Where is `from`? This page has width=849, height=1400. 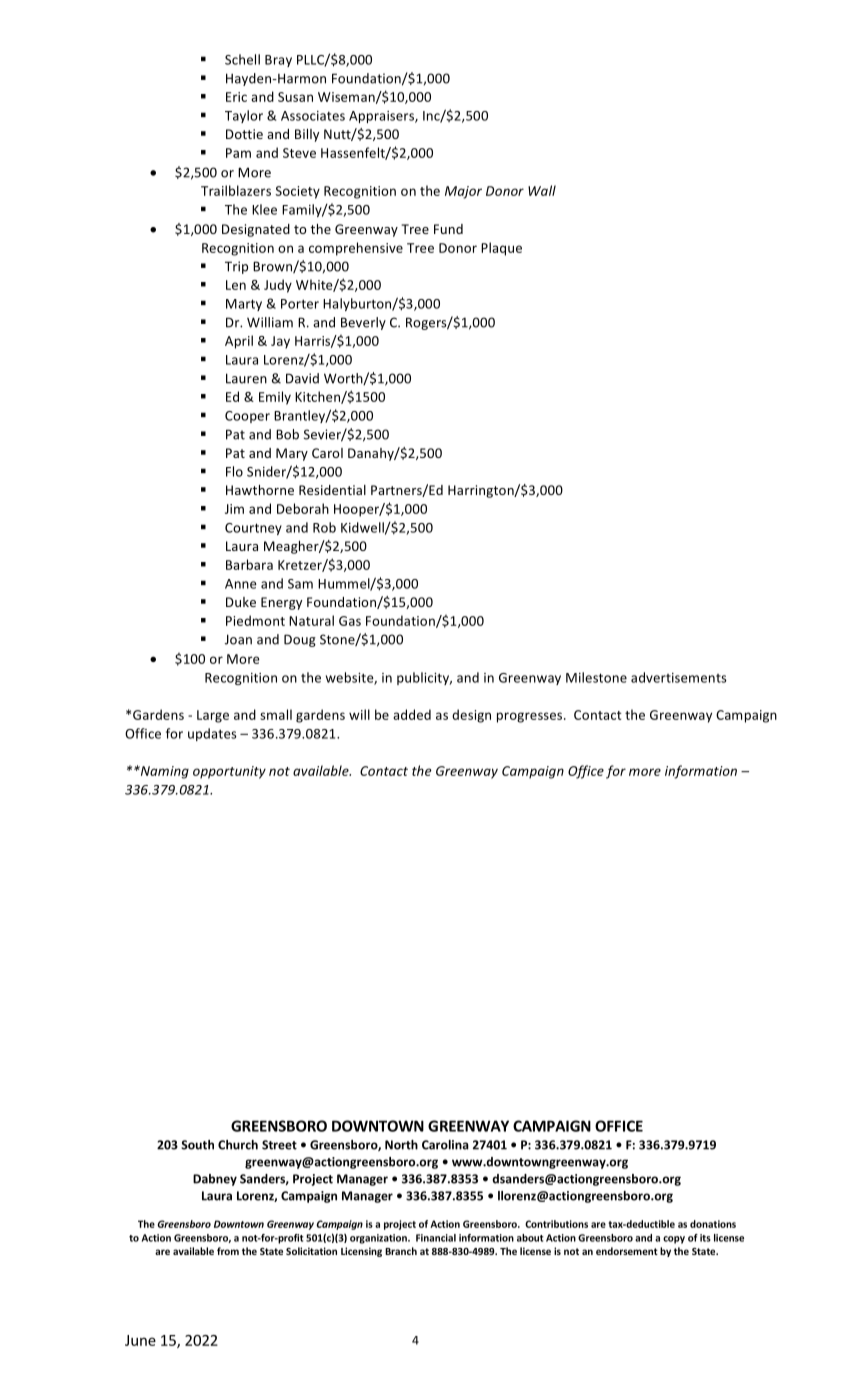 from is located at coordinates (228, 1251).
